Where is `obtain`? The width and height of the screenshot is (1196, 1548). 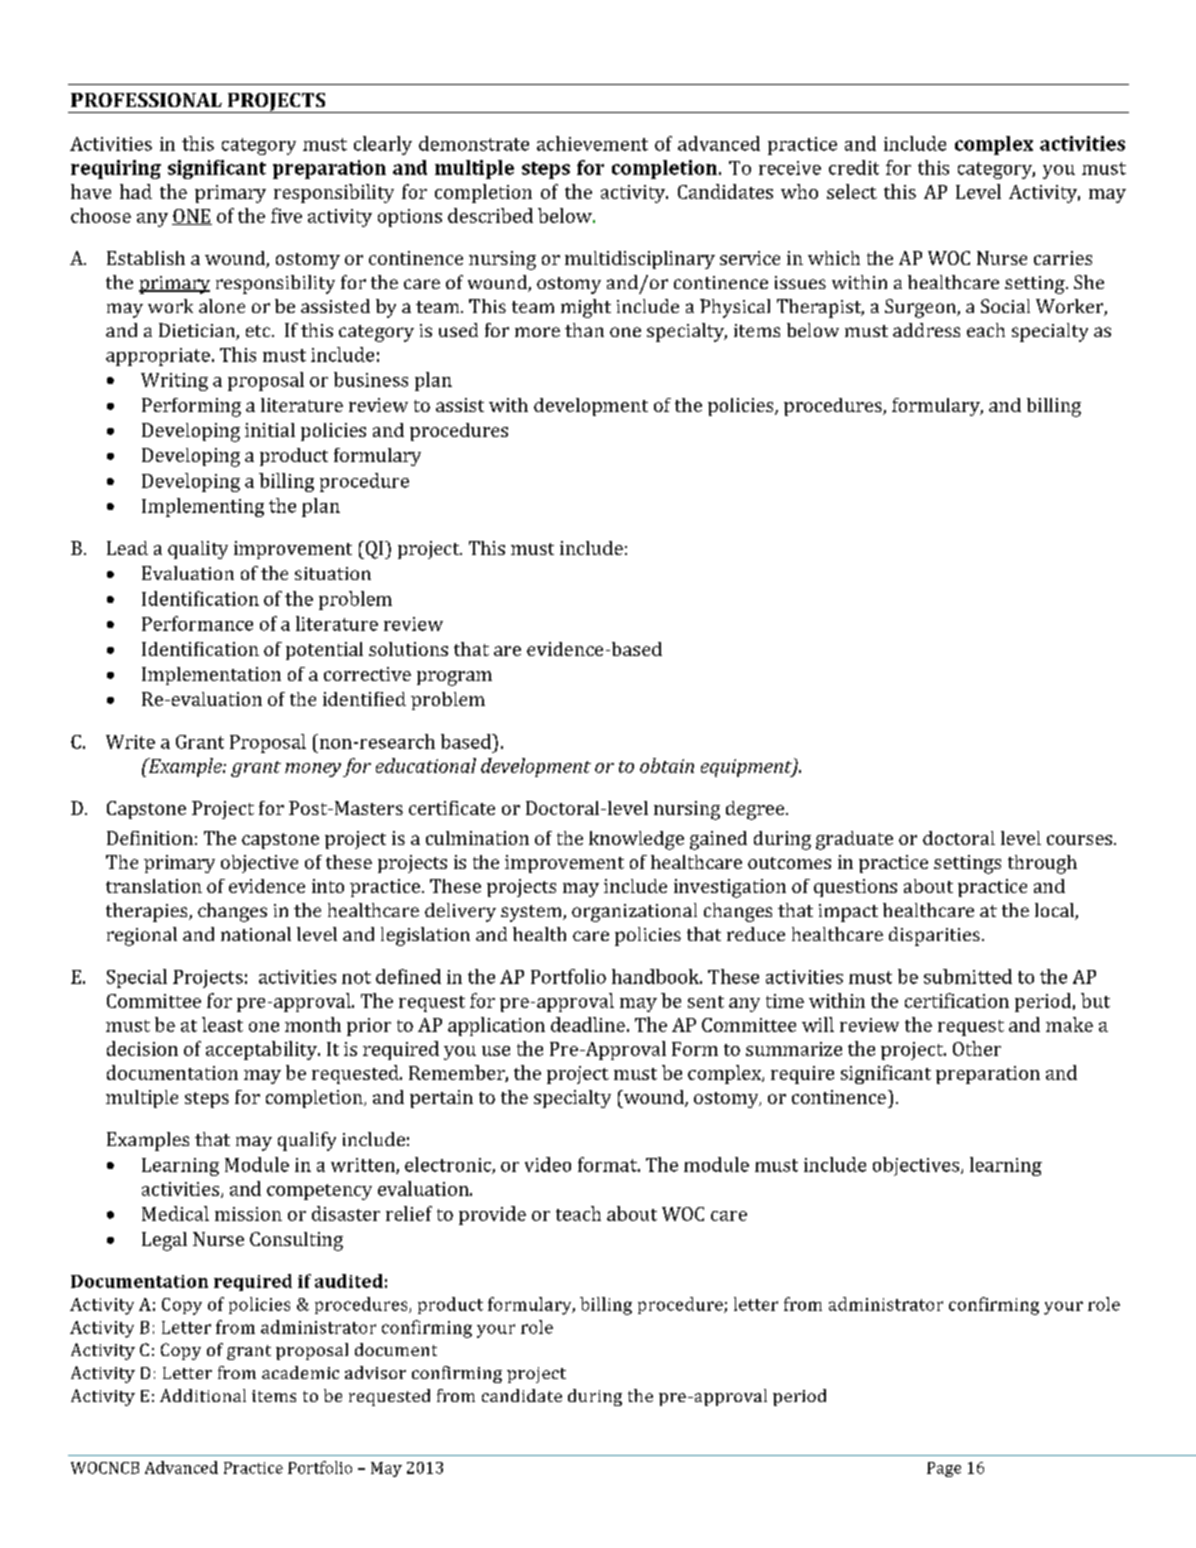 obtain is located at coordinates (667, 765).
